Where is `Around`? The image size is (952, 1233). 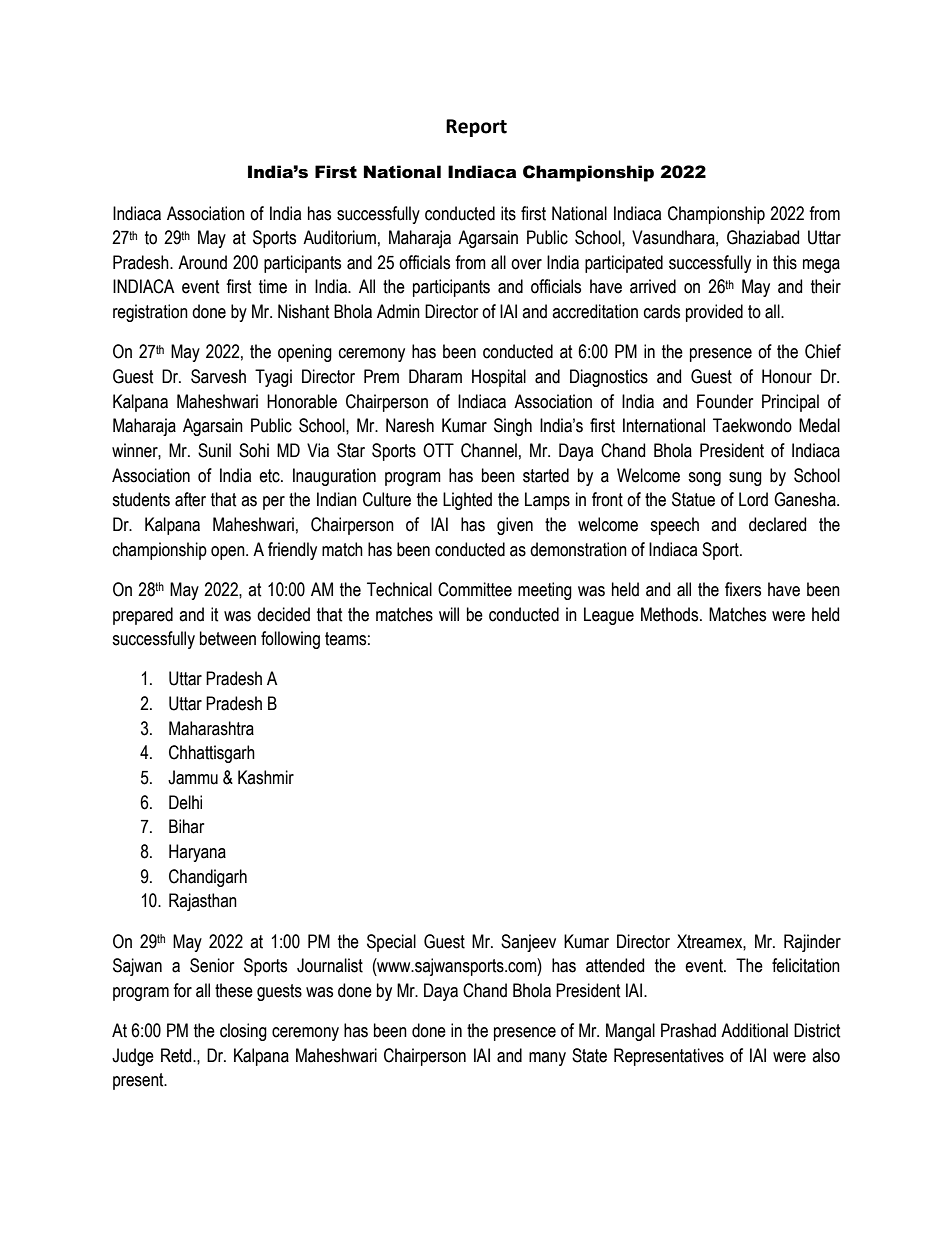 Around is located at coordinates (202, 262).
